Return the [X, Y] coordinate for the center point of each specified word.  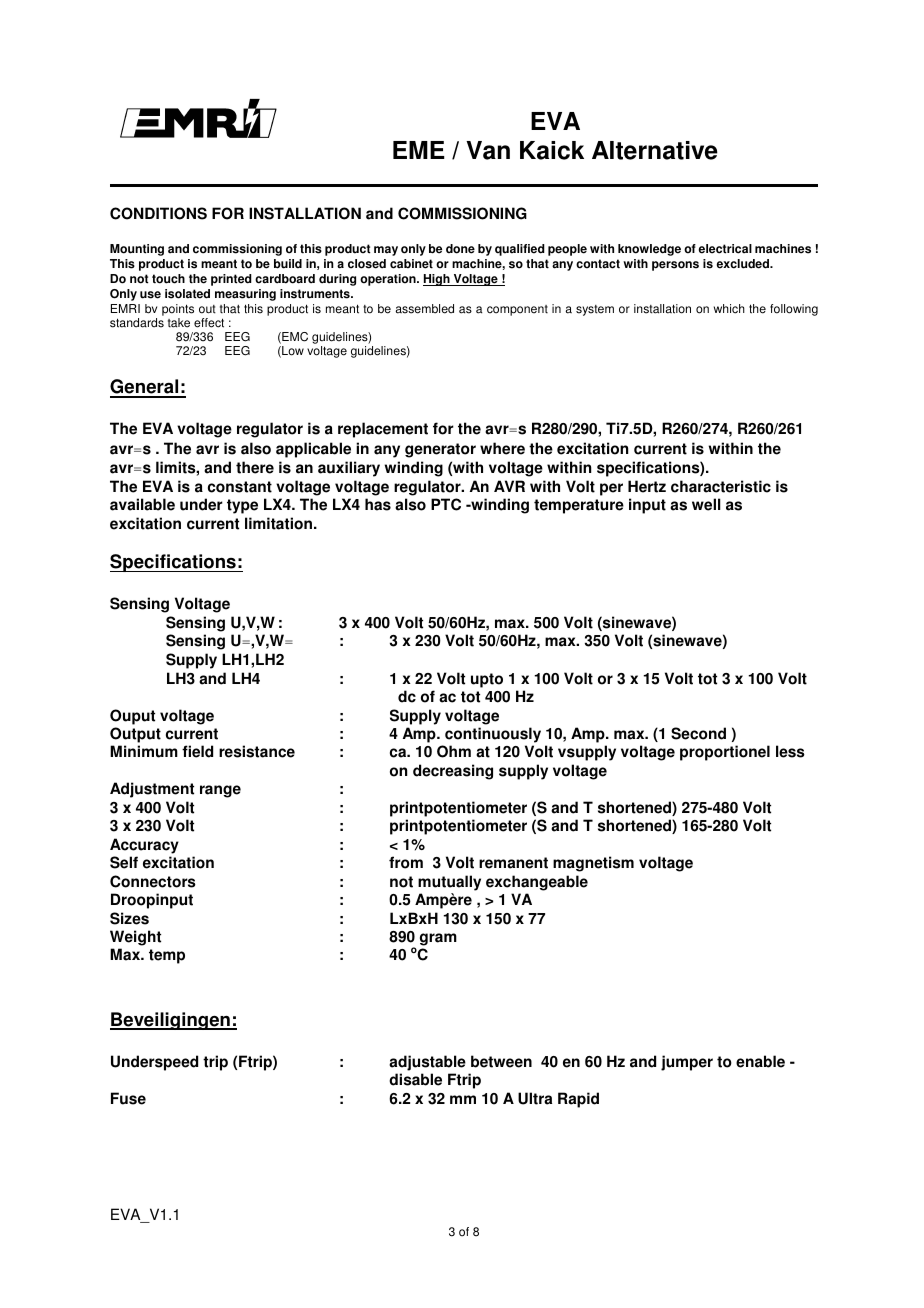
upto [487, 680]
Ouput [132, 717]
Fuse [128, 1098]
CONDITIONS [158, 213]
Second [698, 733]
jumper [687, 1063]
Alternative [655, 150]
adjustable [427, 1063]
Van [488, 150]
